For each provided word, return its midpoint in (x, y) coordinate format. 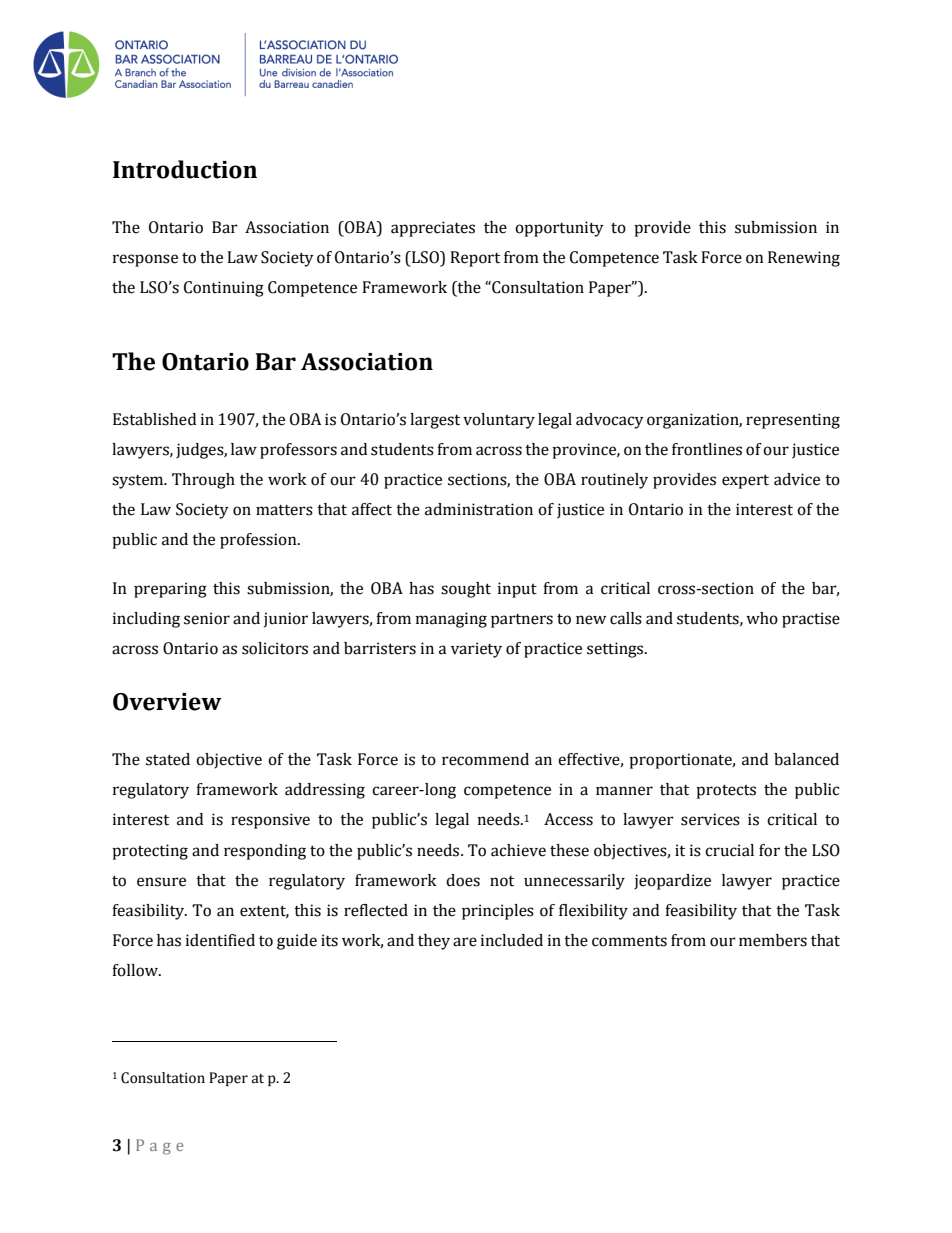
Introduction (185, 169)
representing (793, 421)
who (762, 618)
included (512, 940)
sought (466, 590)
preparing (170, 590)
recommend (485, 759)
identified (220, 940)
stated (168, 759)
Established (154, 419)
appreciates (433, 229)
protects (726, 791)
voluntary (499, 421)
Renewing (804, 259)
